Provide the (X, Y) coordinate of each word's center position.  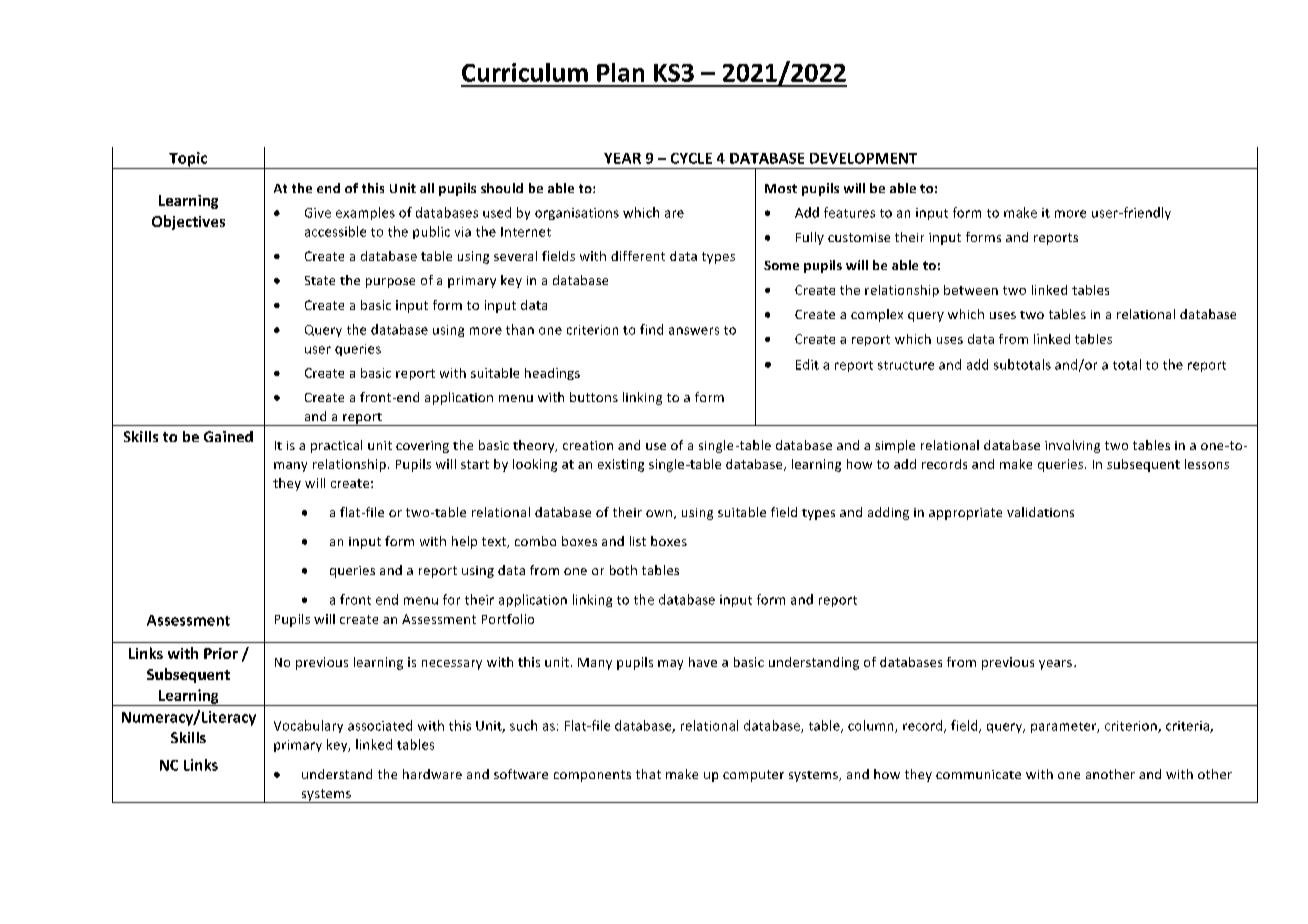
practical (336, 446)
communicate (978, 774)
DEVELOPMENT (863, 158)
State (320, 280)
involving (1072, 446)
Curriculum (525, 72)
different (638, 256)
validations (1040, 512)
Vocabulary (308, 726)
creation (588, 445)
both (623, 570)
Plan (620, 72)
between (971, 290)
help (464, 542)
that (648, 774)
